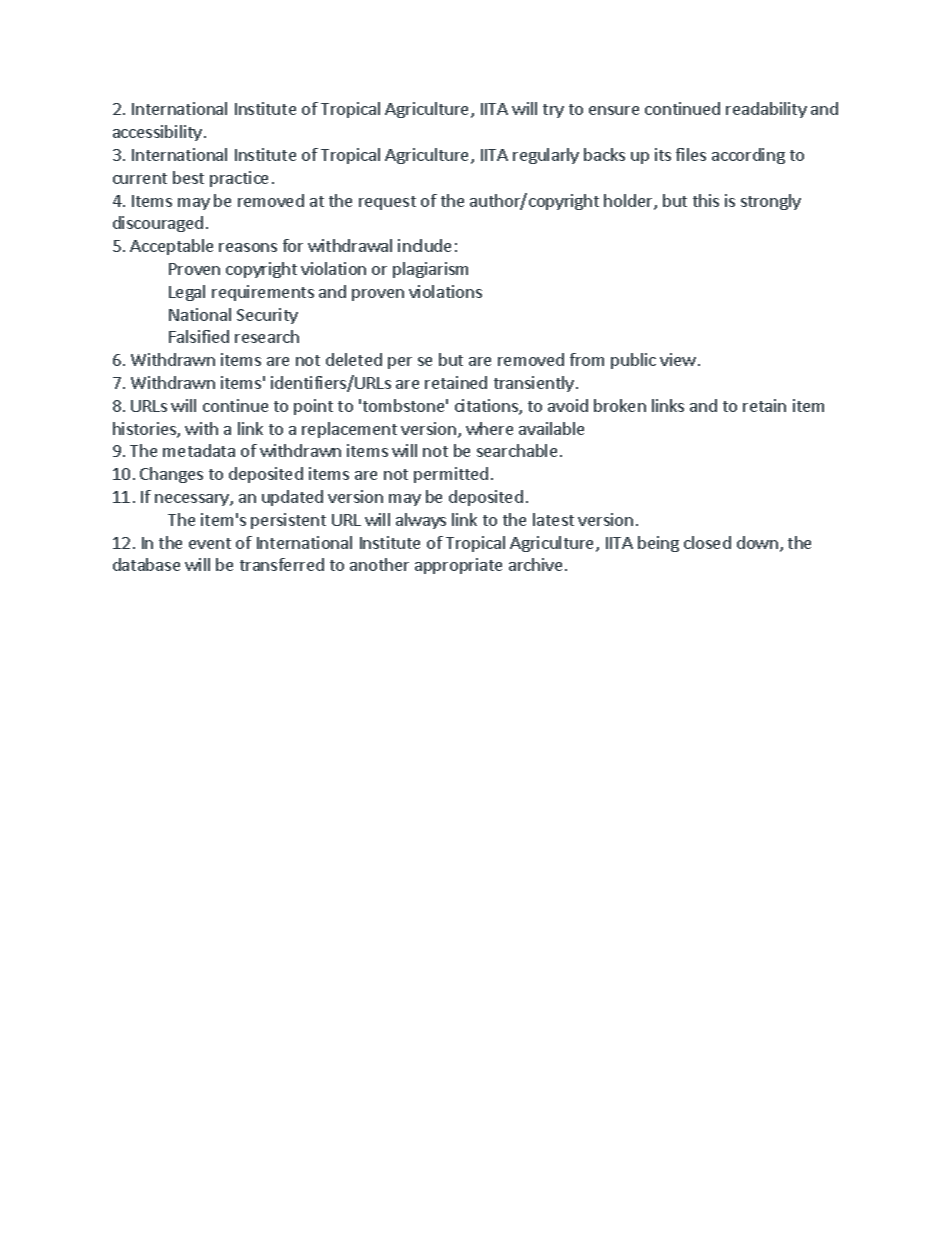 The height and width of the screenshot is (1233, 952). Describe the element at coordinates (489, 428) in the screenshot. I see `where` at that location.
